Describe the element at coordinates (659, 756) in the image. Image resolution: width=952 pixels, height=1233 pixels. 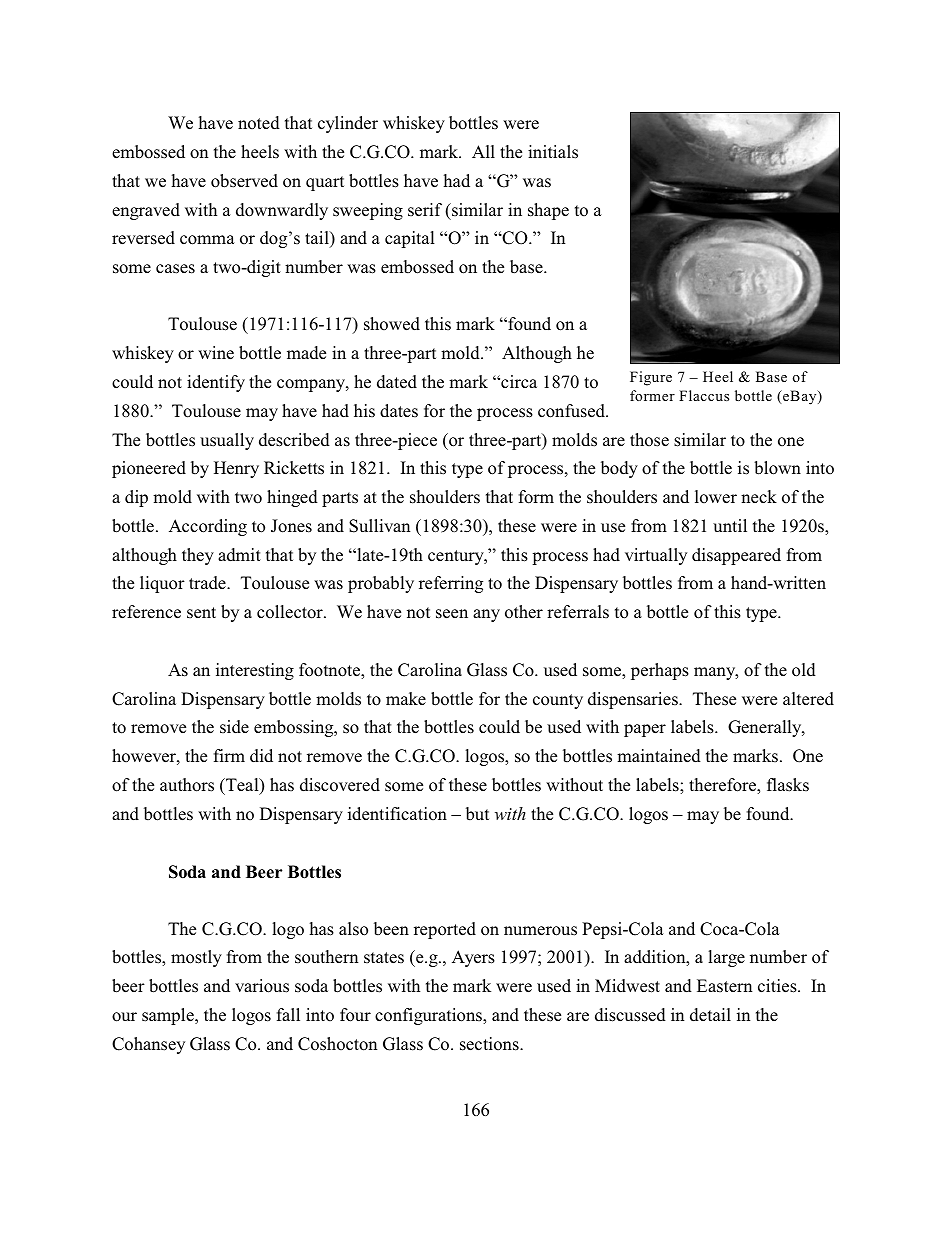
I see `maintained` at that location.
